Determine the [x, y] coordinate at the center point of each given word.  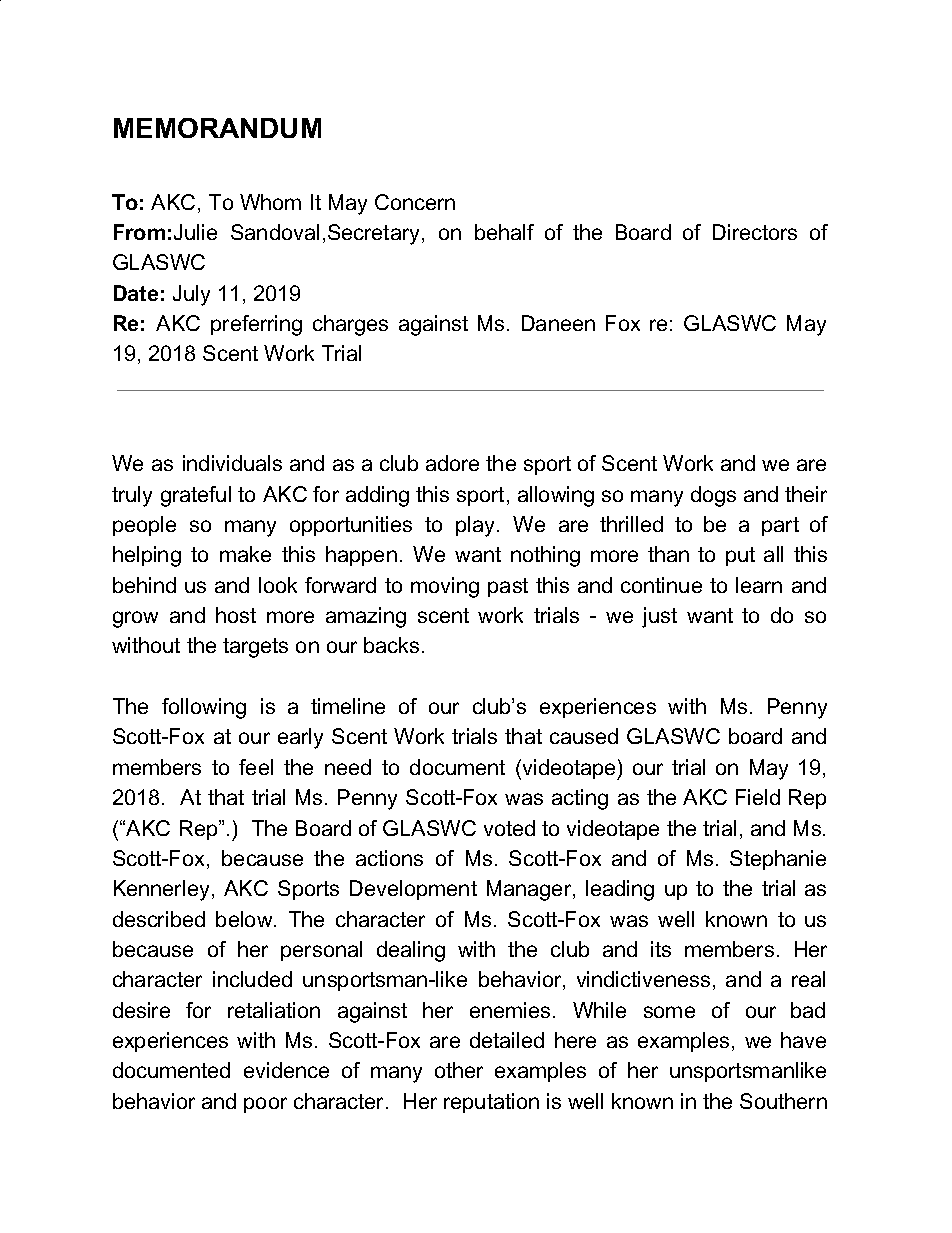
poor [265, 1105]
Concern [415, 202]
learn [759, 585]
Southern [783, 1101]
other [459, 1070]
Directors [755, 232]
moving [445, 587]
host [236, 615]
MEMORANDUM [217, 128]
